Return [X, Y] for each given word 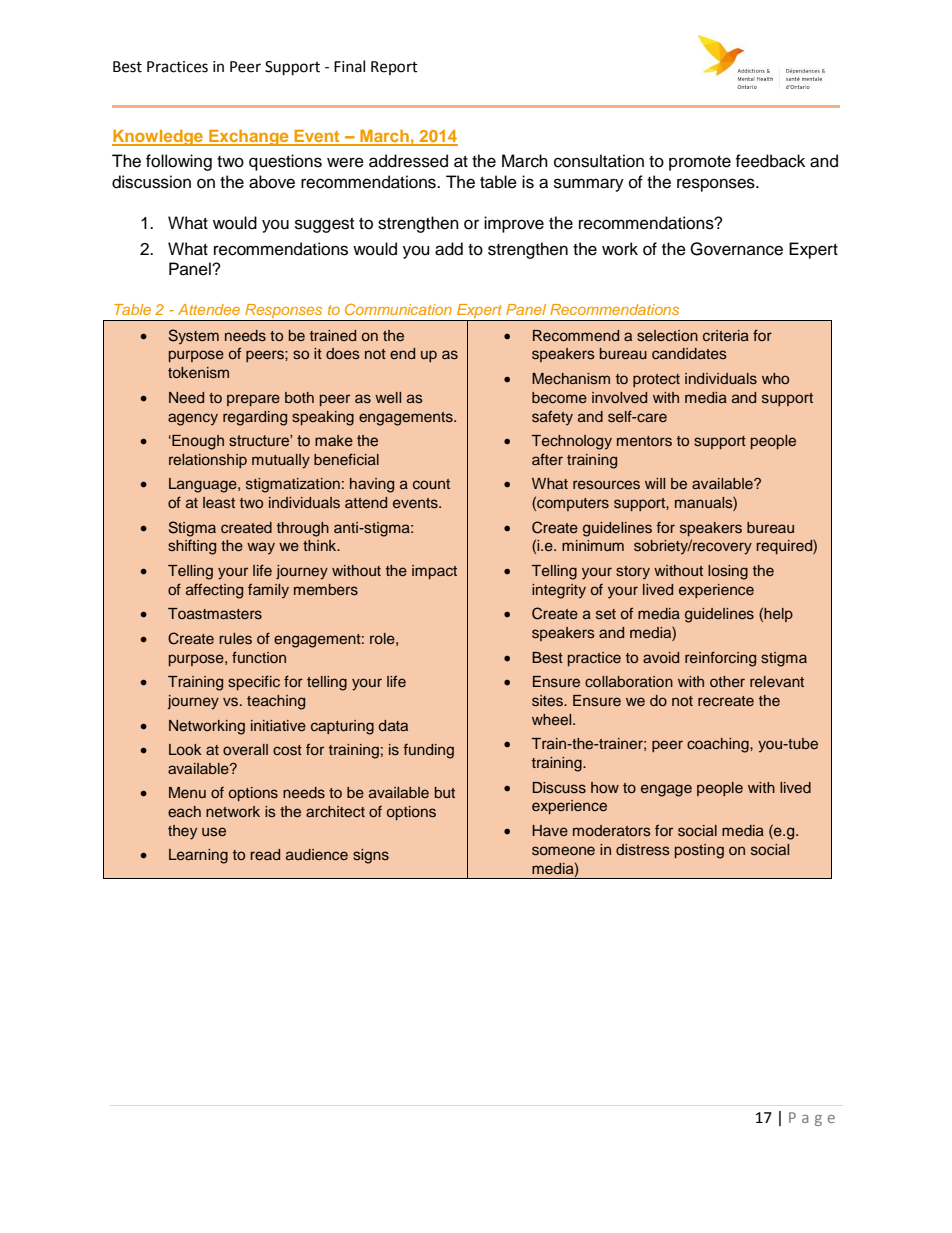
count [431, 484]
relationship [208, 461]
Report [394, 68]
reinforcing [720, 659]
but [445, 792]
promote [700, 163]
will [655, 483]
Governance [736, 249]
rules [235, 639]
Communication [398, 309]
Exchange [249, 138]
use [214, 831]
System [194, 337]
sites [549, 701]
